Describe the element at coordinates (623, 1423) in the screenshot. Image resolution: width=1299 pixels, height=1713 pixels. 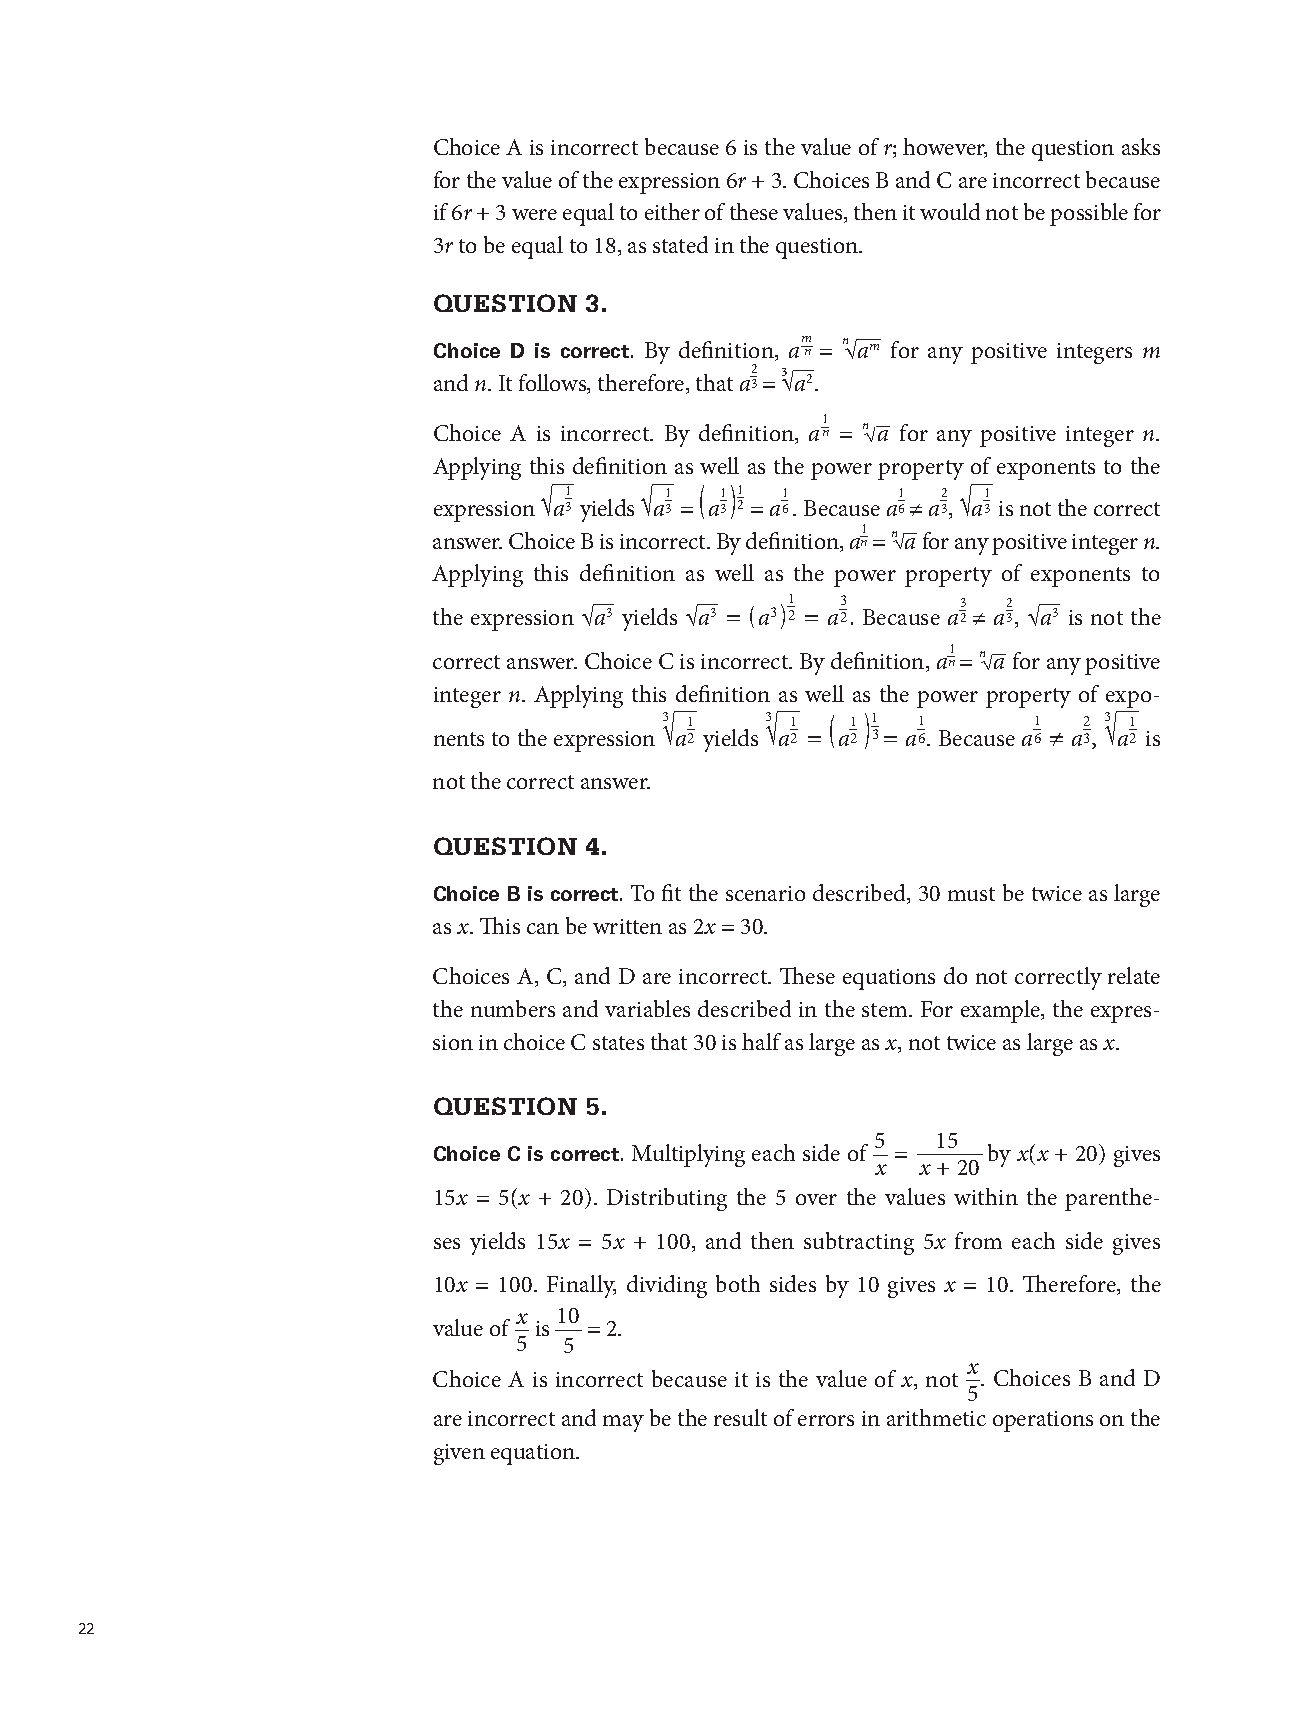
I see `may` at that location.
